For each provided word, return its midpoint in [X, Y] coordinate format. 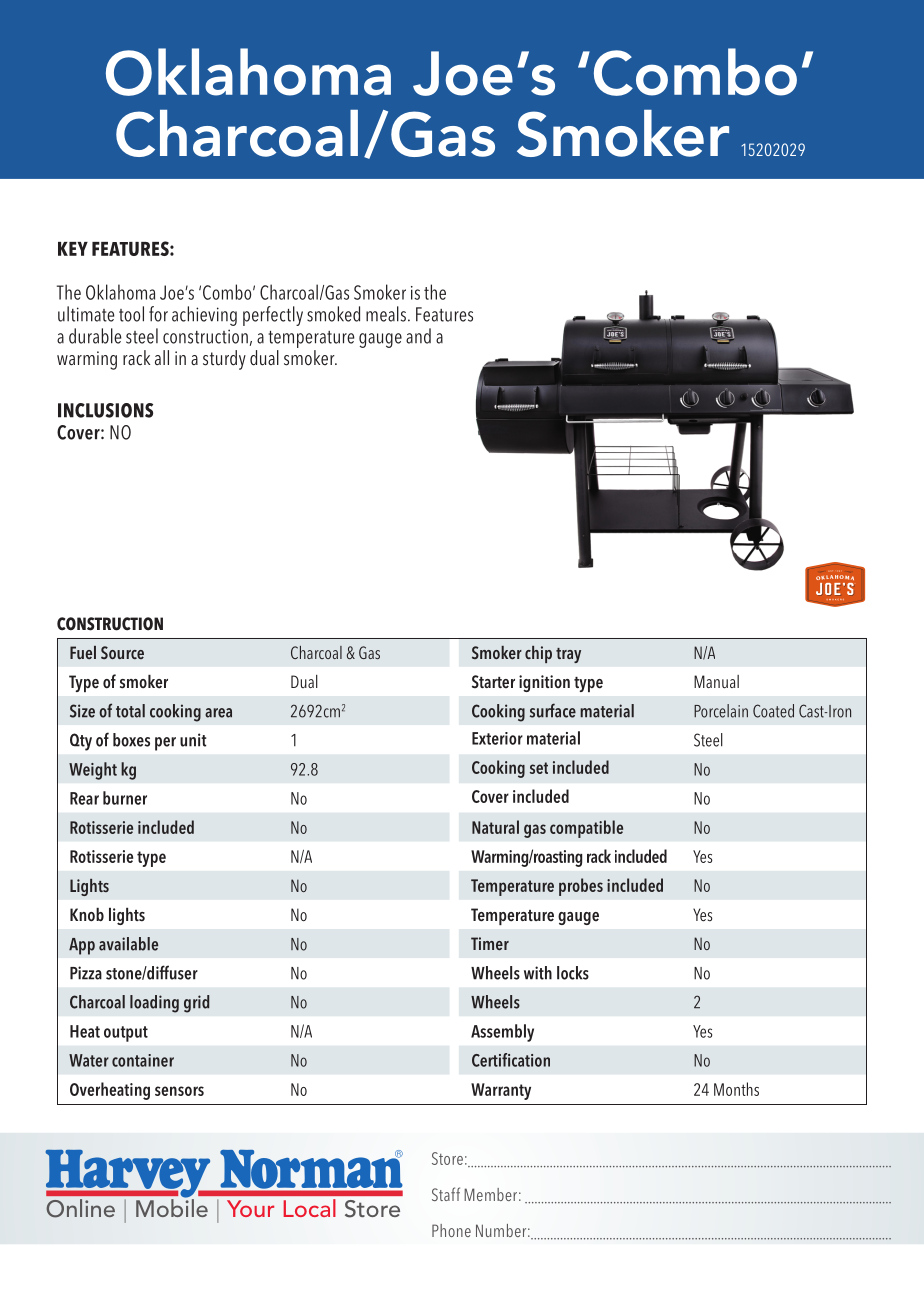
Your [250, 1208]
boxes [131, 740]
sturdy [224, 360]
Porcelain [721, 711]
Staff [446, 1194]
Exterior [497, 738]
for [158, 314]
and [418, 336]
